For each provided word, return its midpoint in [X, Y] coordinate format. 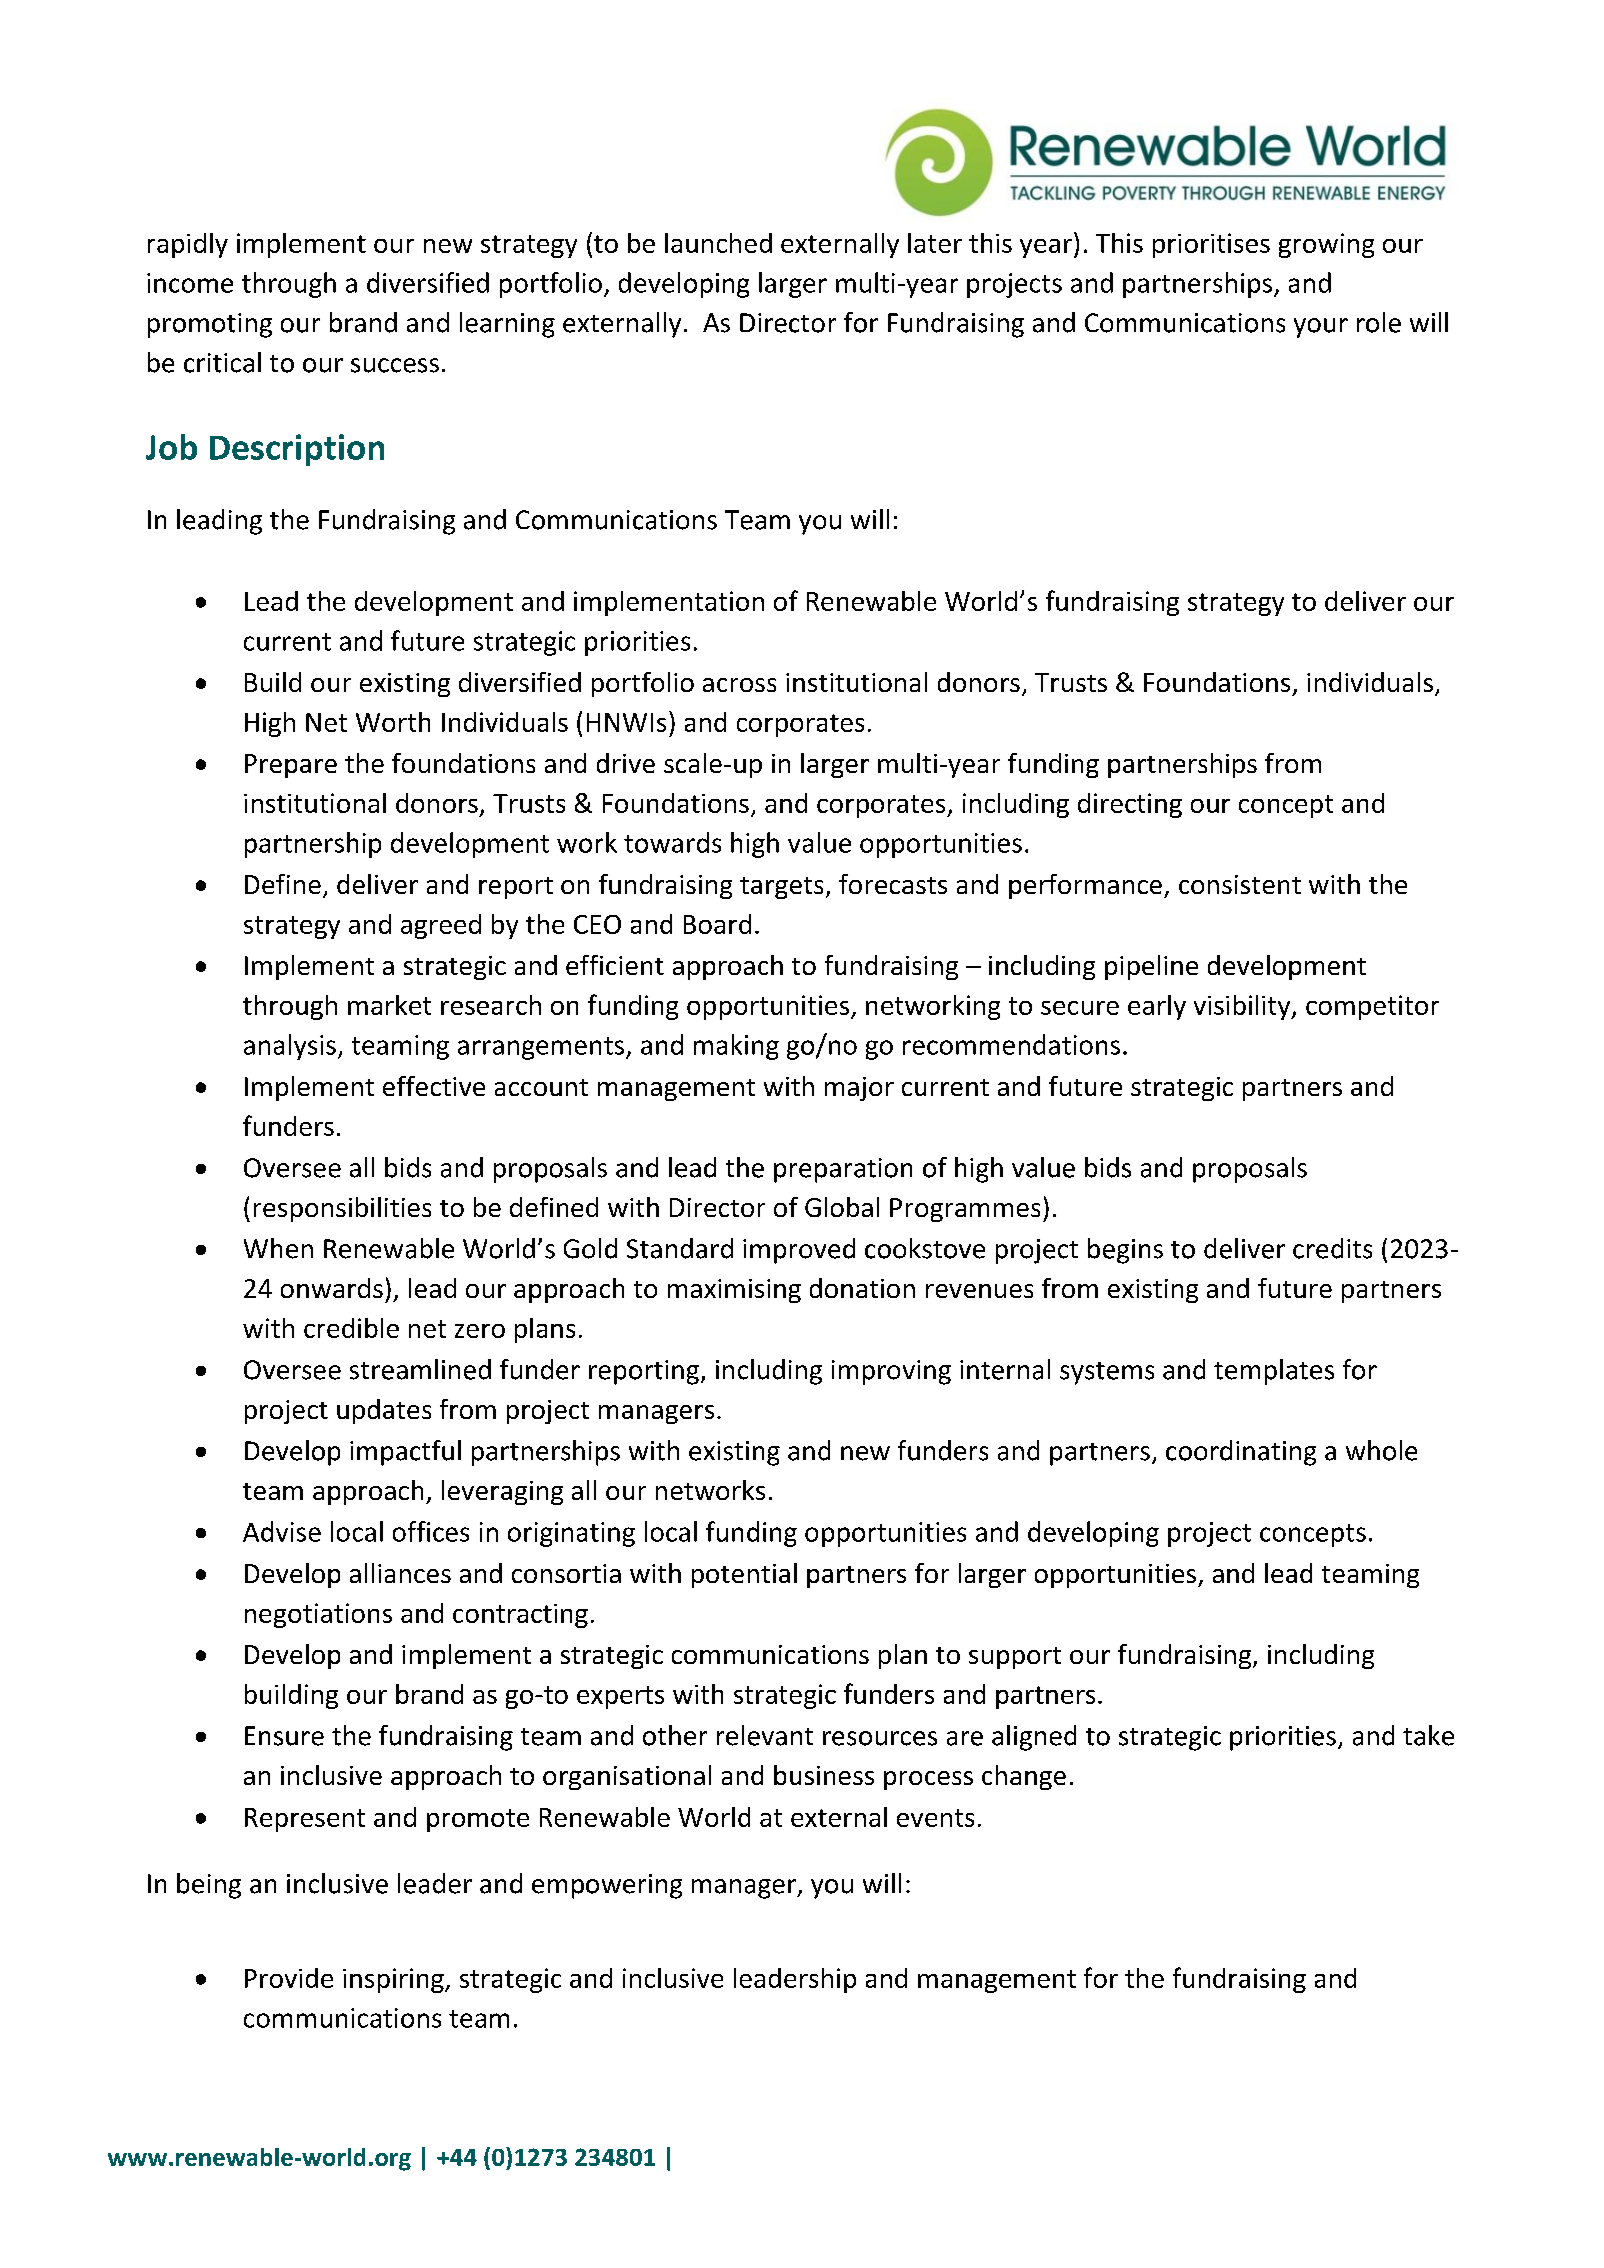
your [1321, 328]
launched [718, 243]
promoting [210, 325]
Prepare [291, 766]
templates [1274, 1372]
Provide [289, 1978]
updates [384, 1411]
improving [891, 1372]
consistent [1240, 884]
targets [781, 888]
